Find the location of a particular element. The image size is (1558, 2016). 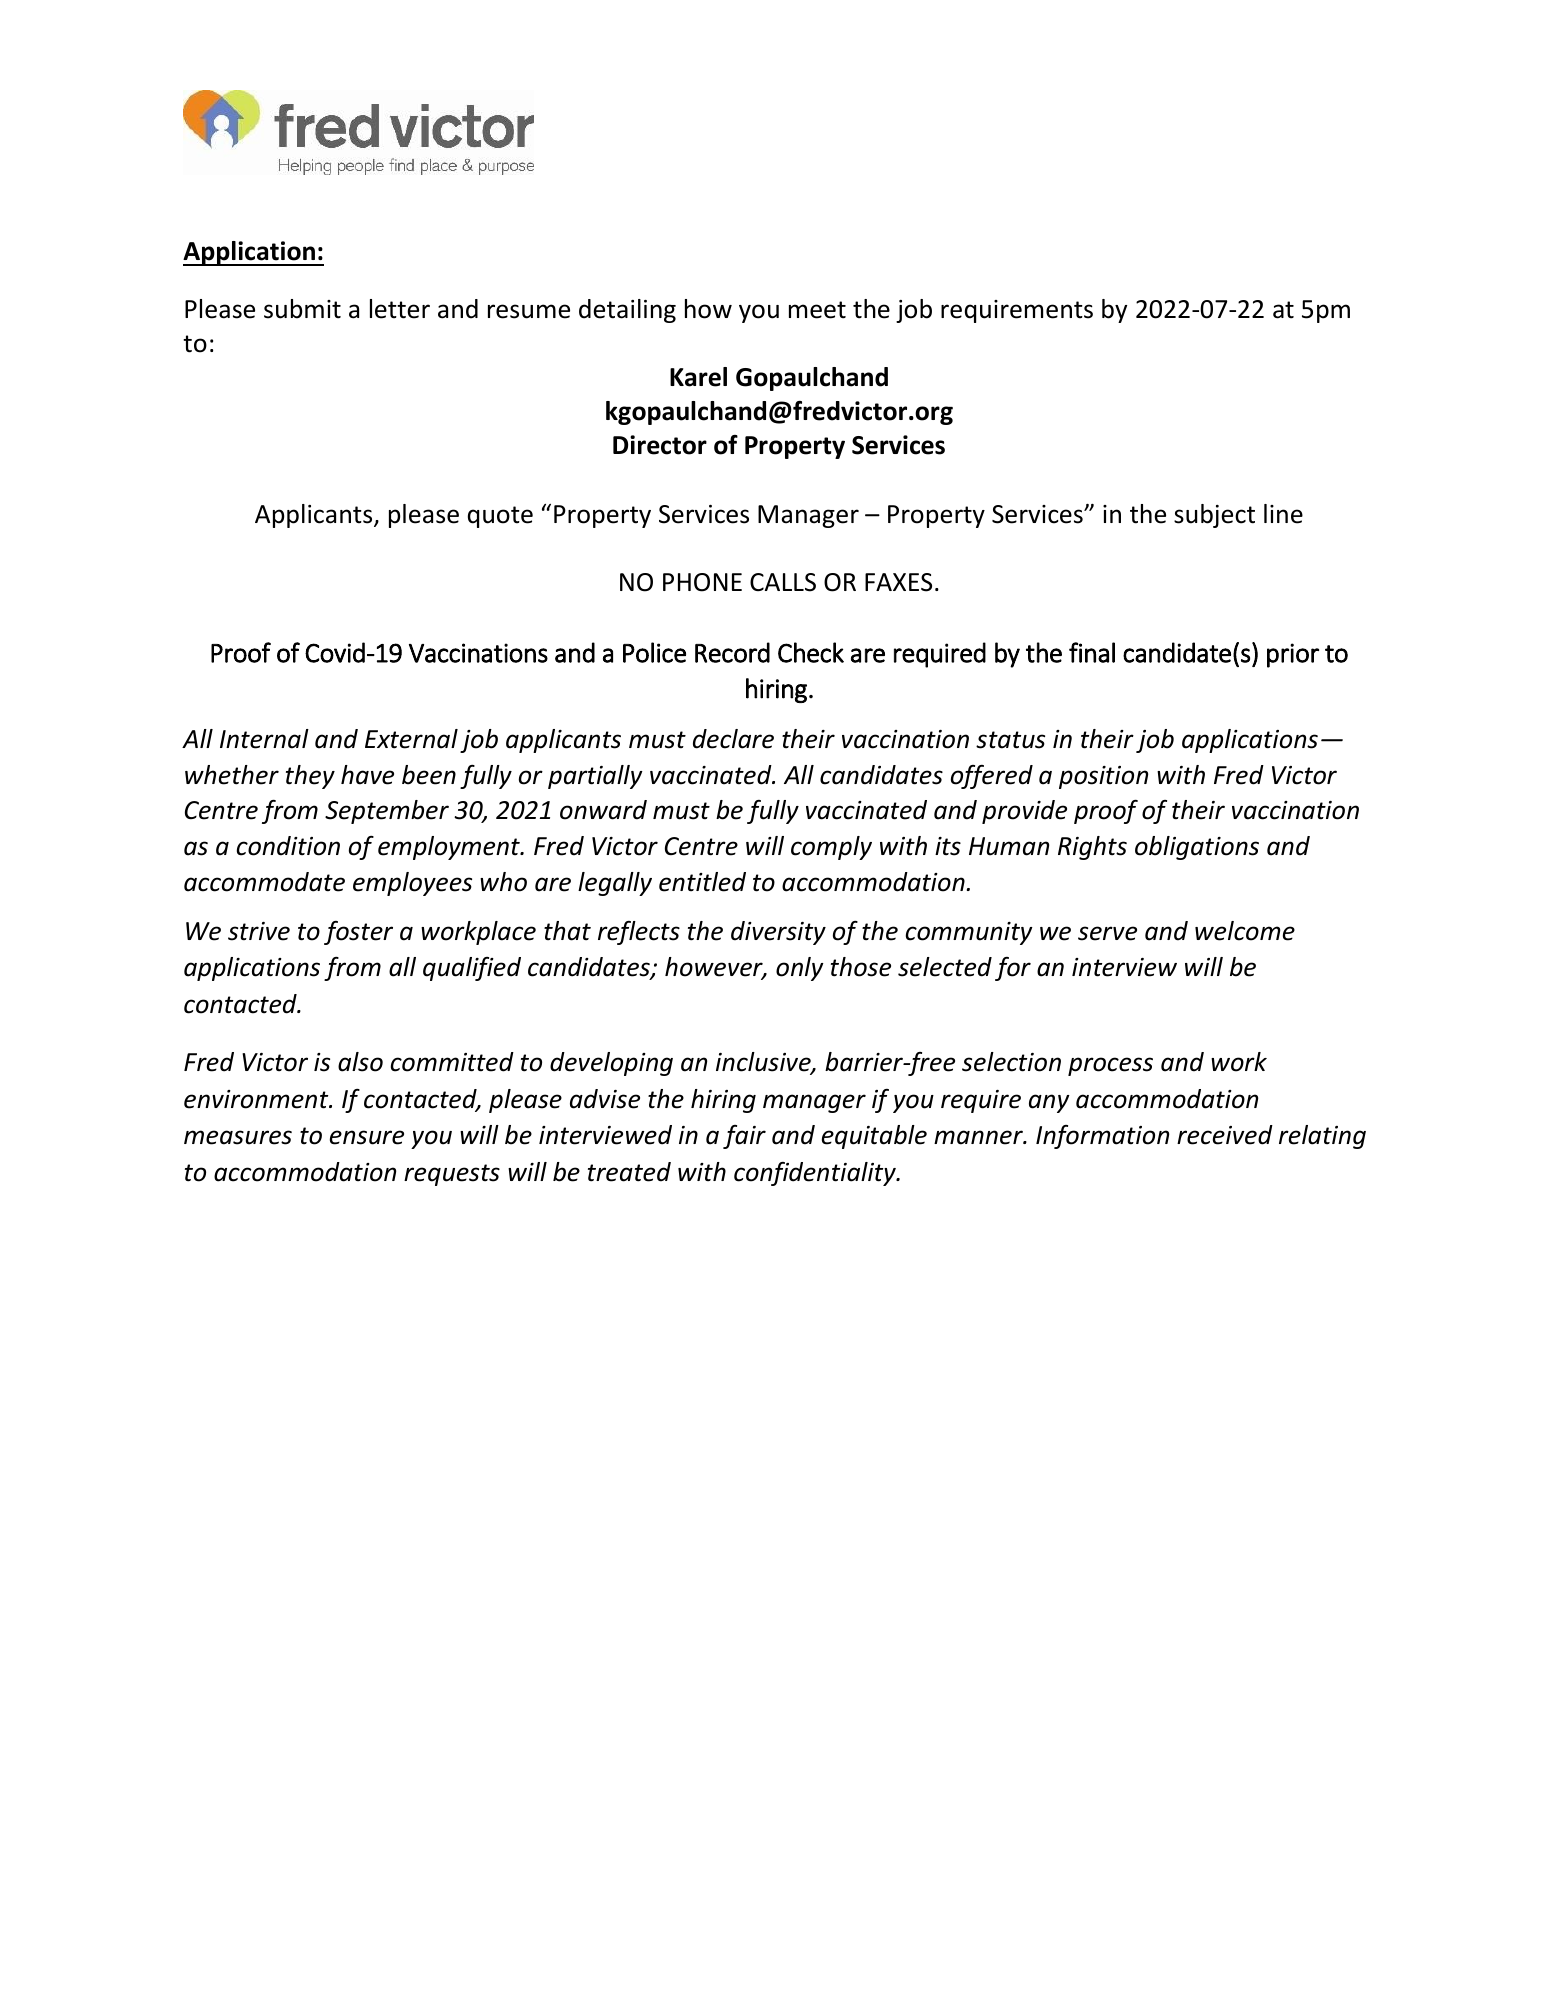

final is located at coordinates (1092, 652).
